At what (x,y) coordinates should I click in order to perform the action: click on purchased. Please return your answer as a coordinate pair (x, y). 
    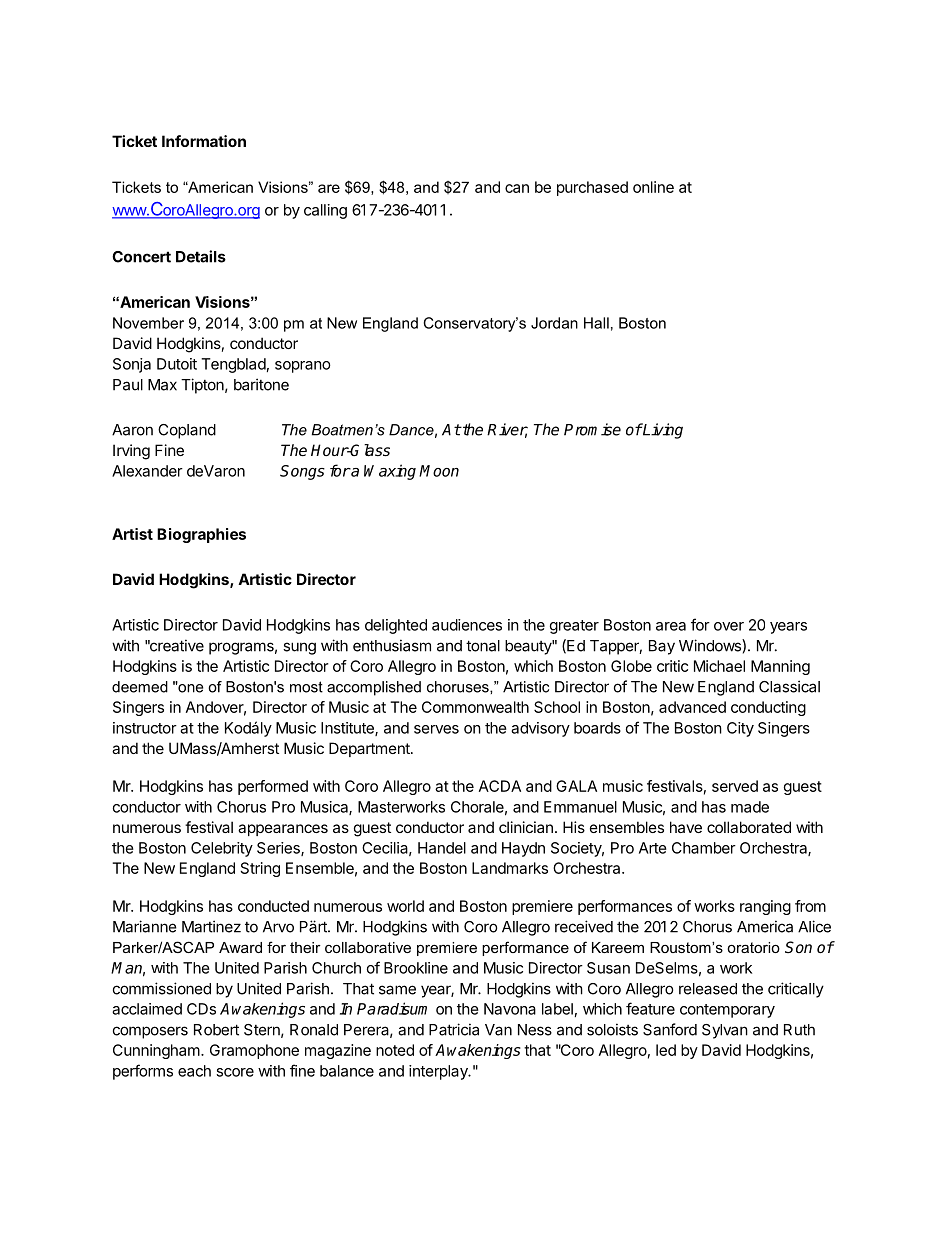
    Looking at the image, I should click on (592, 188).
